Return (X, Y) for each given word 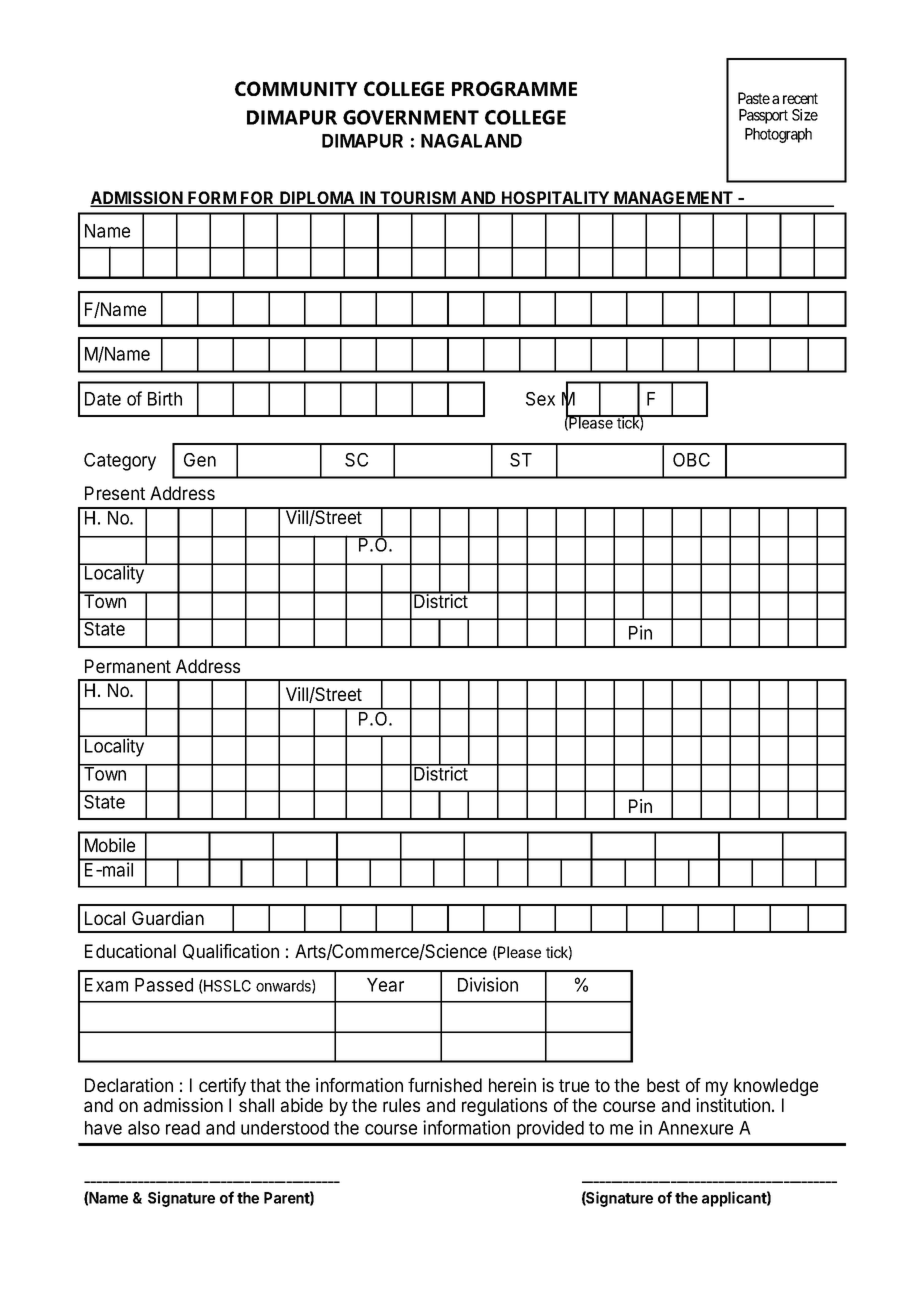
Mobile (110, 845)
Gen (200, 460)
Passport (763, 116)
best (663, 1085)
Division (488, 984)
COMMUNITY (296, 88)
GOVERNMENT (411, 117)
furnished (445, 1085)
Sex (540, 399)
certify (222, 1088)
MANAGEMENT (674, 199)
